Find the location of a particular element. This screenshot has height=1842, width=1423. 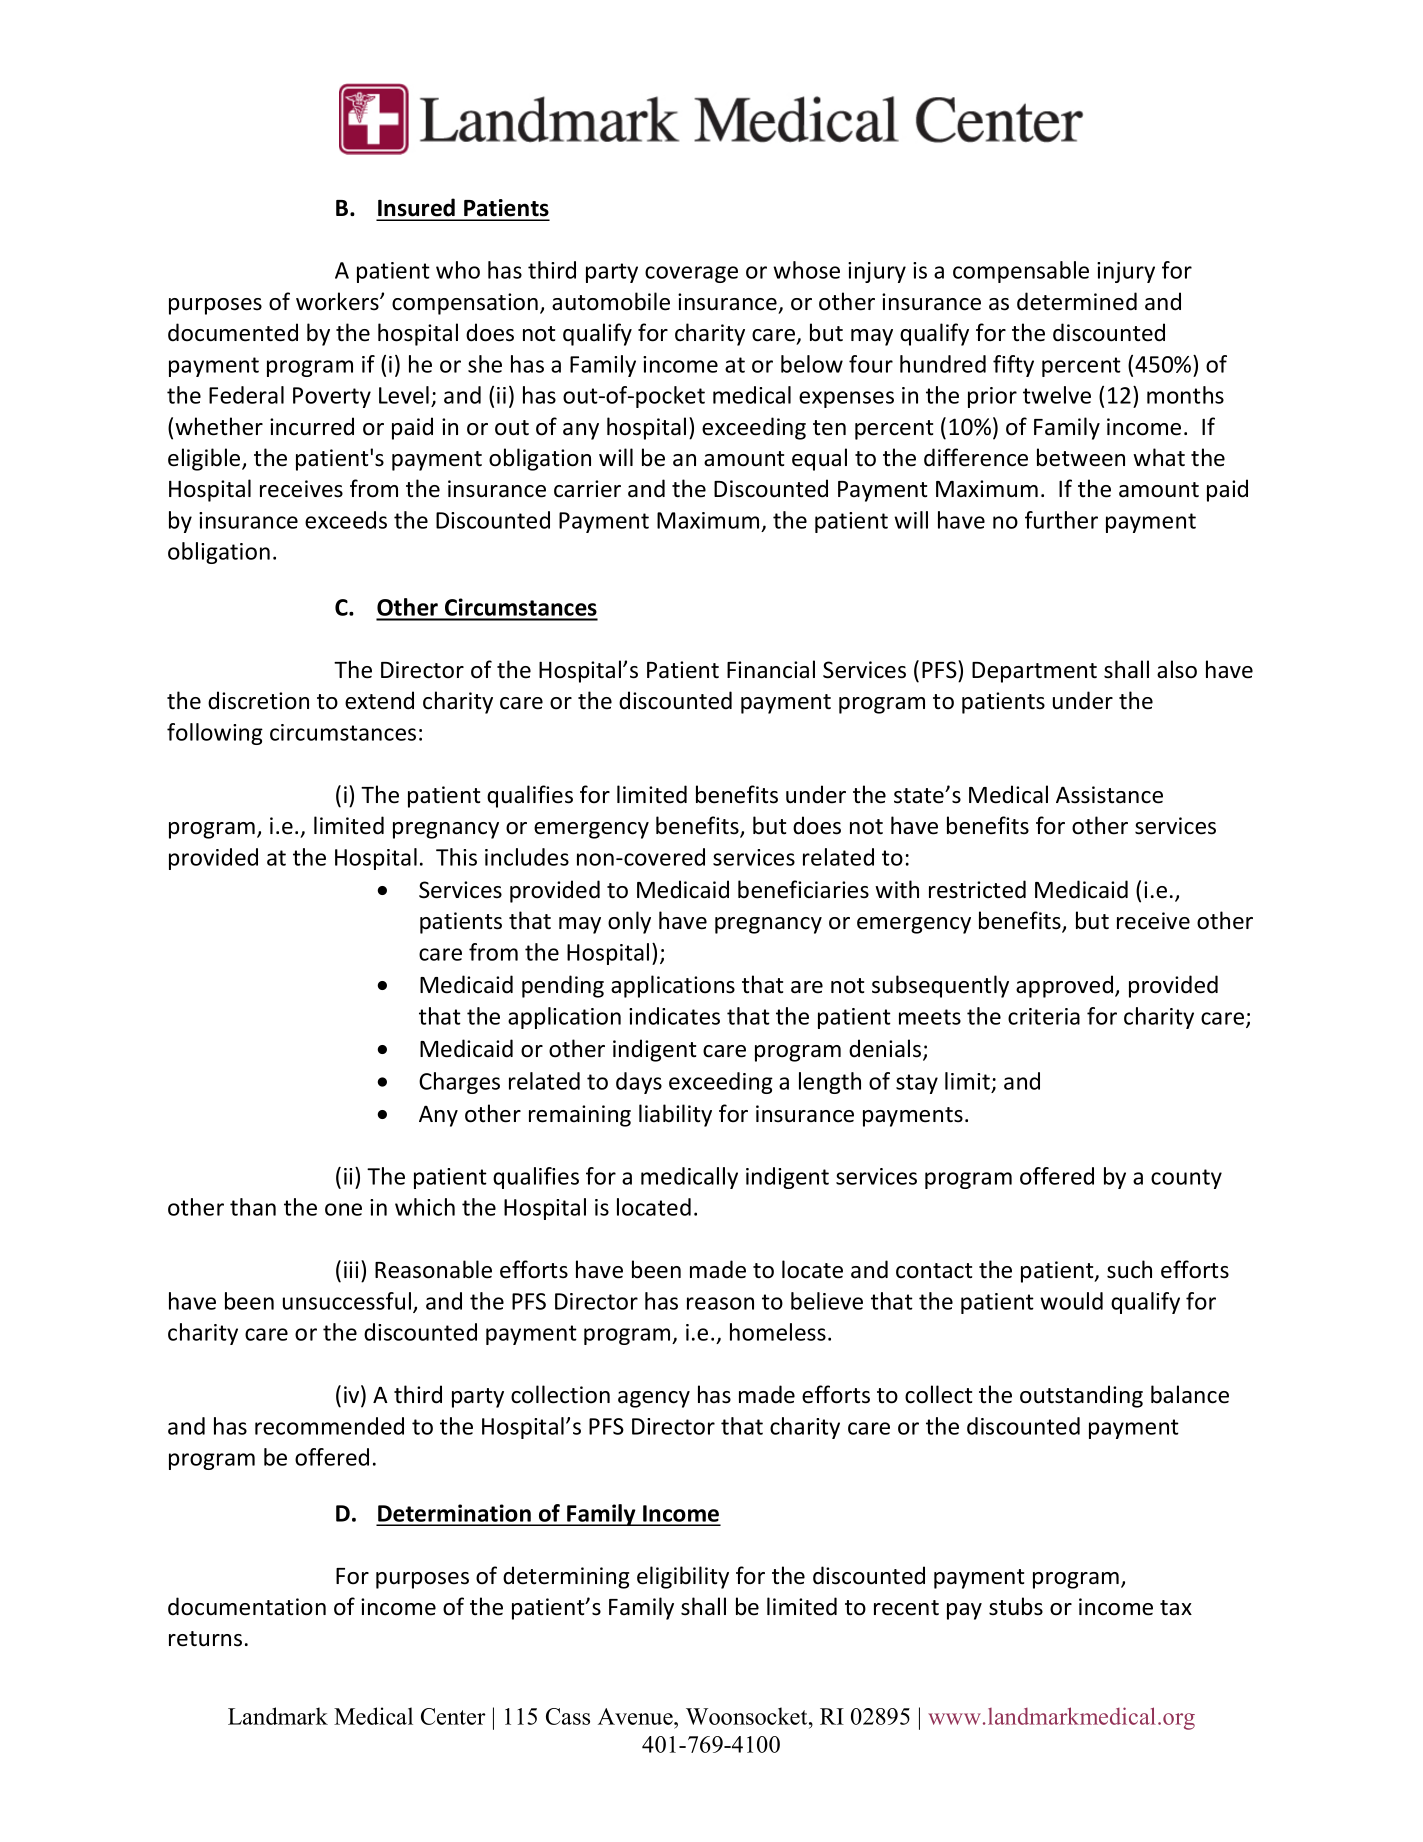

Charges is located at coordinates (459, 1083).
